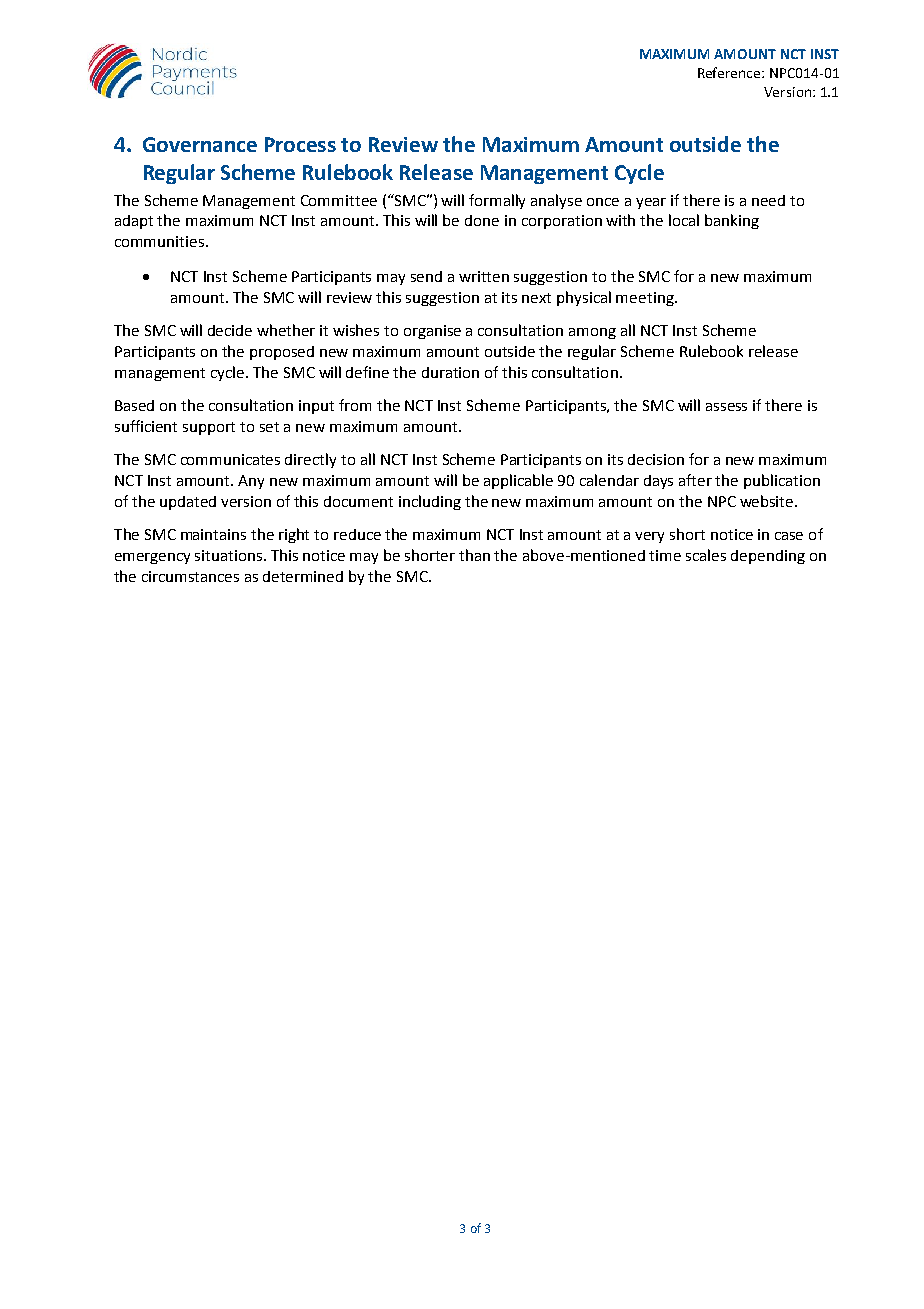 This image has height=1309, width=924. I want to click on decision, so click(656, 459).
